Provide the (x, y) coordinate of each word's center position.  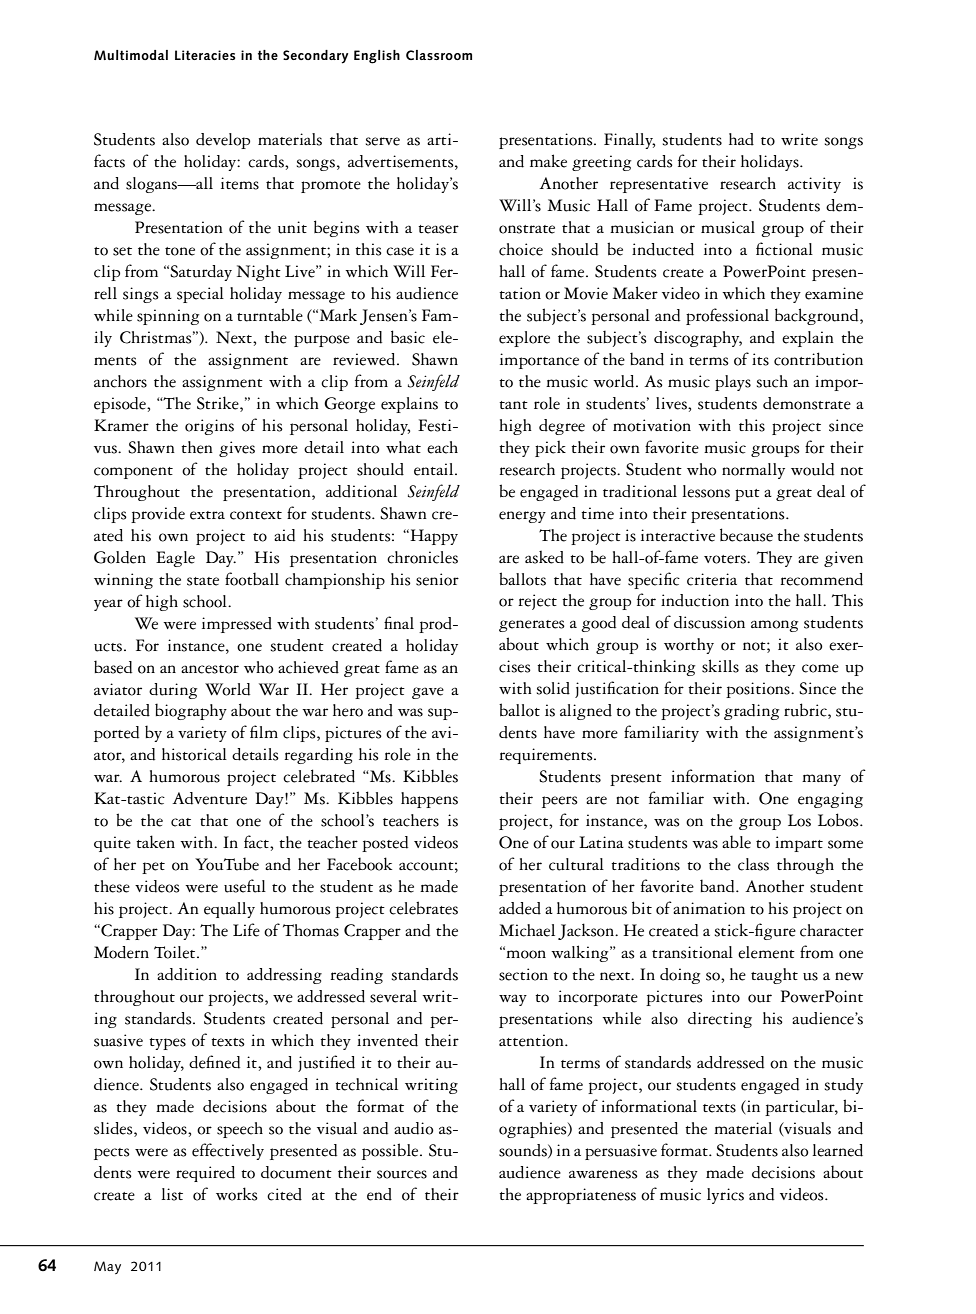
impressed (237, 625)
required (205, 1174)
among (774, 626)
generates (532, 626)
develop (223, 141)
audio (414, 1128)
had (741, 139)
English (377, 57)
